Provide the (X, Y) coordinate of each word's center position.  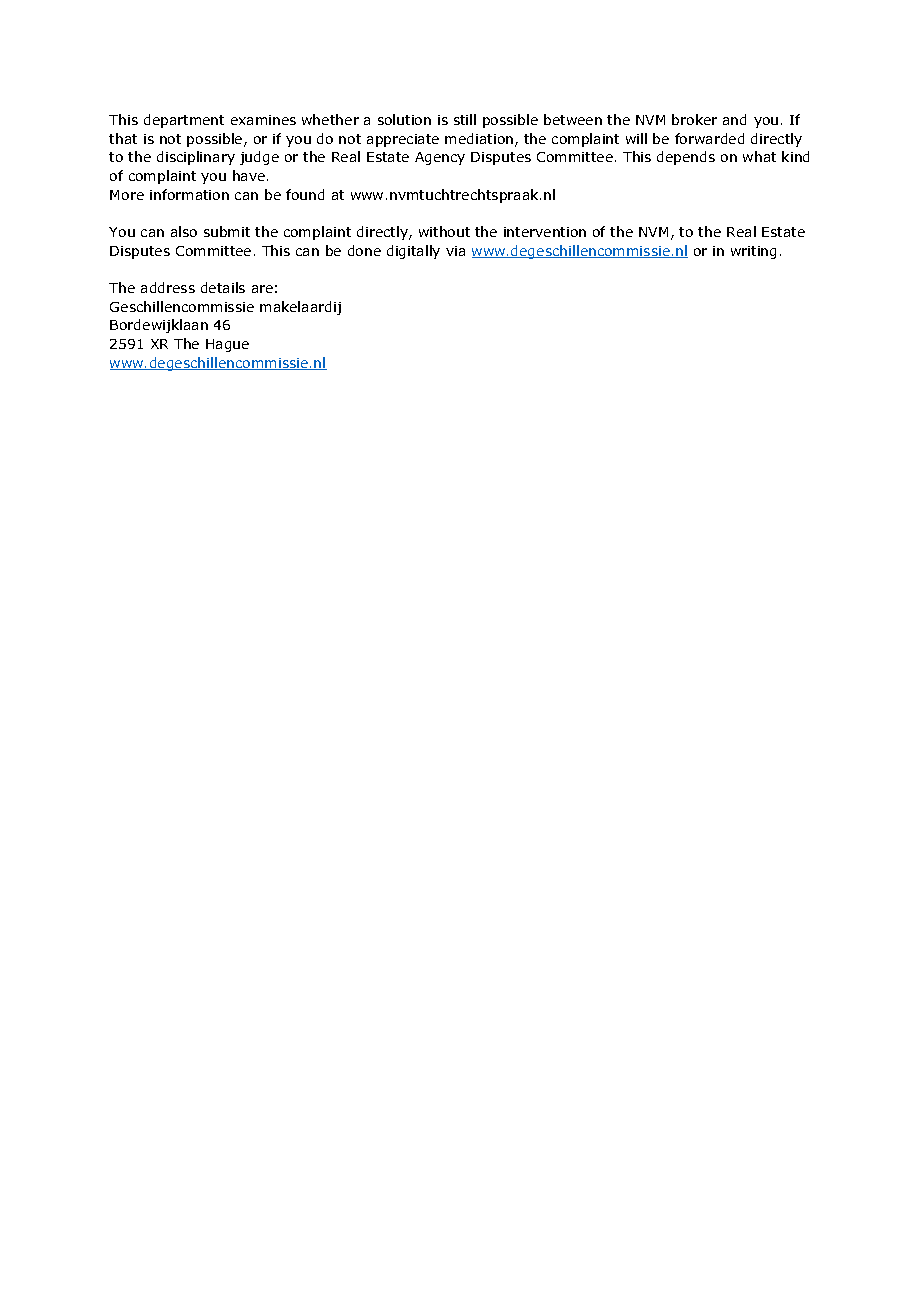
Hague (227, 345)
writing (753, 252)
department (184, 121)
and (734, 119)
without (444, 231)
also (184, 231)
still (465, 119)
